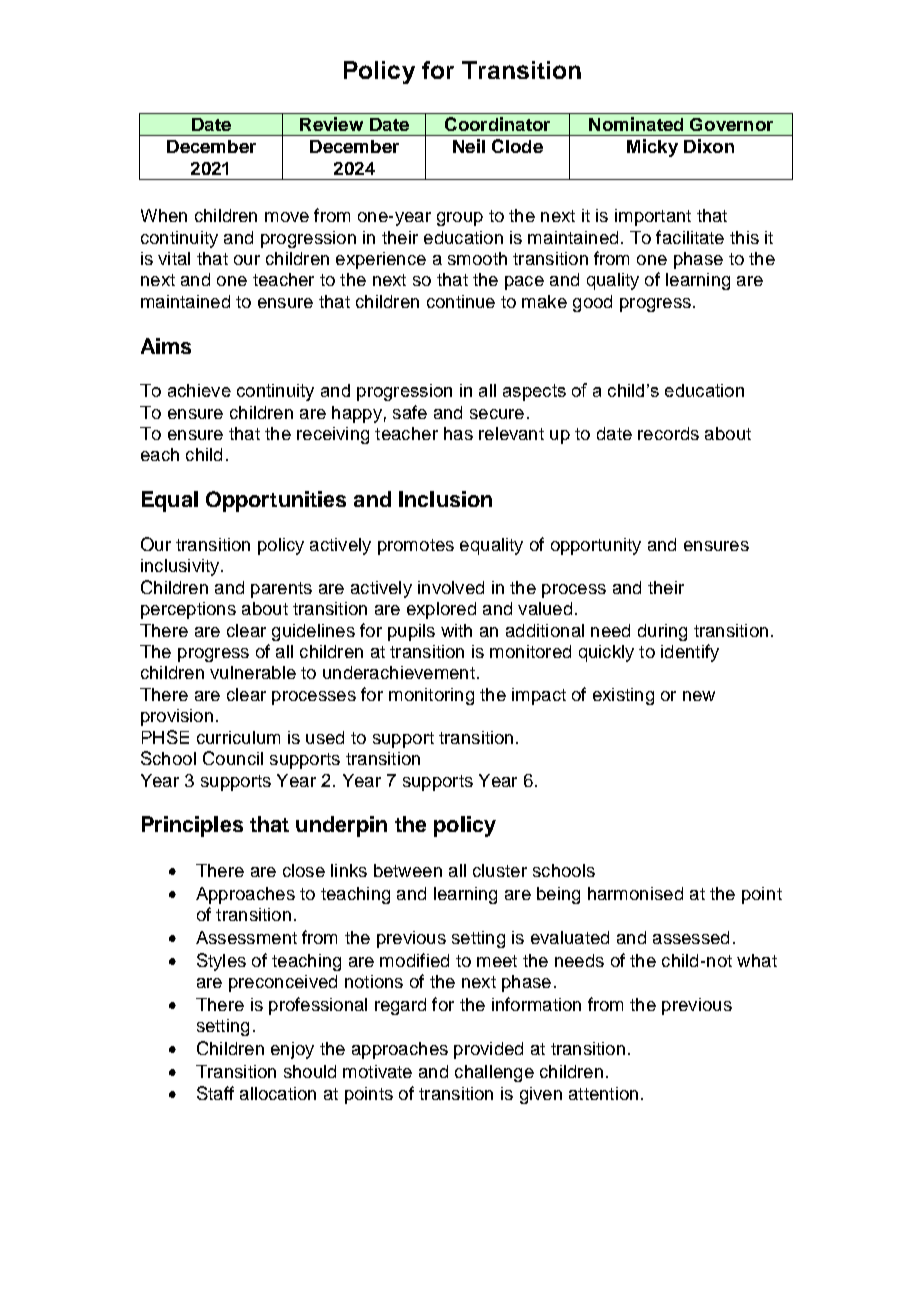 Image resolution: width=924 pixels, height=1308 pixels. Describe the element at coordinates (497, 414) in the image. I see `secure` at that location.
